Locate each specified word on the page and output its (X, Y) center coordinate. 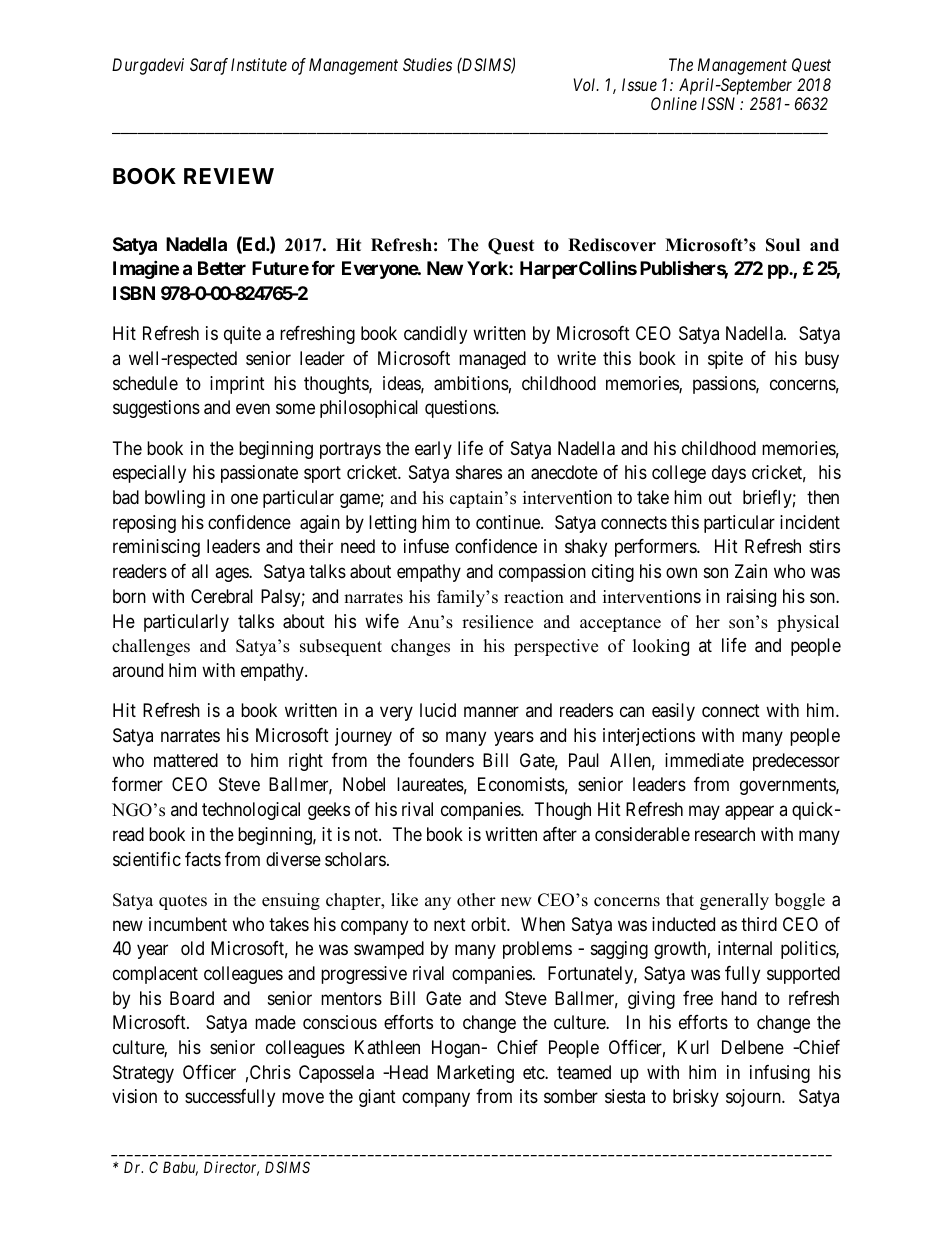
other (476, 900)
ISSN (718, 103)
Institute (259, 64)
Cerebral (222, 596)
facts (203, 859)
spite (725, 360)
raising (751, 598)
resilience (497, 622)
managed (492, 360)
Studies (427, 64)
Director (231, 1168)
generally (734, 901)
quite (242, 335)
